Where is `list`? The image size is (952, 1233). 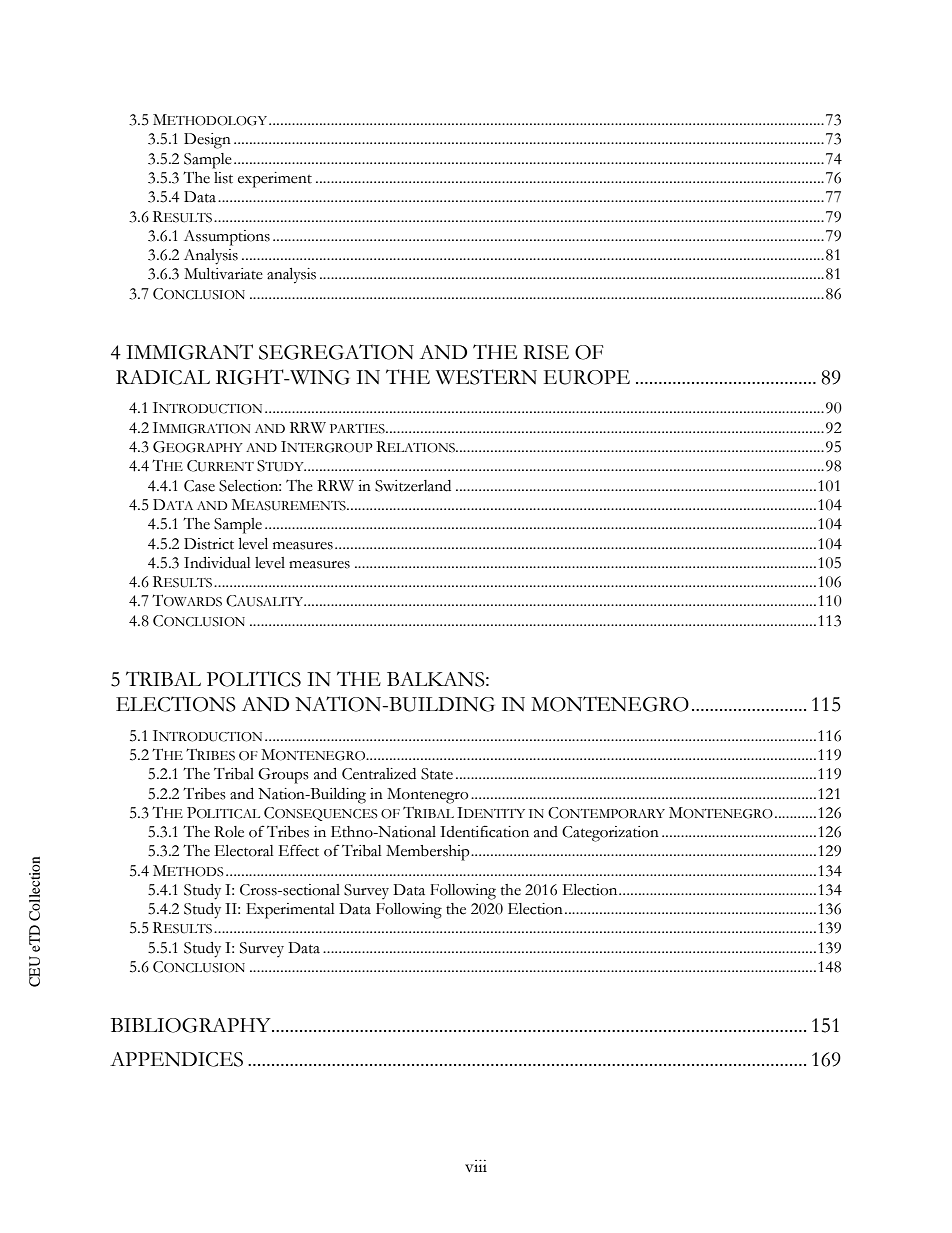 list is located at coordinates (223, 178).
